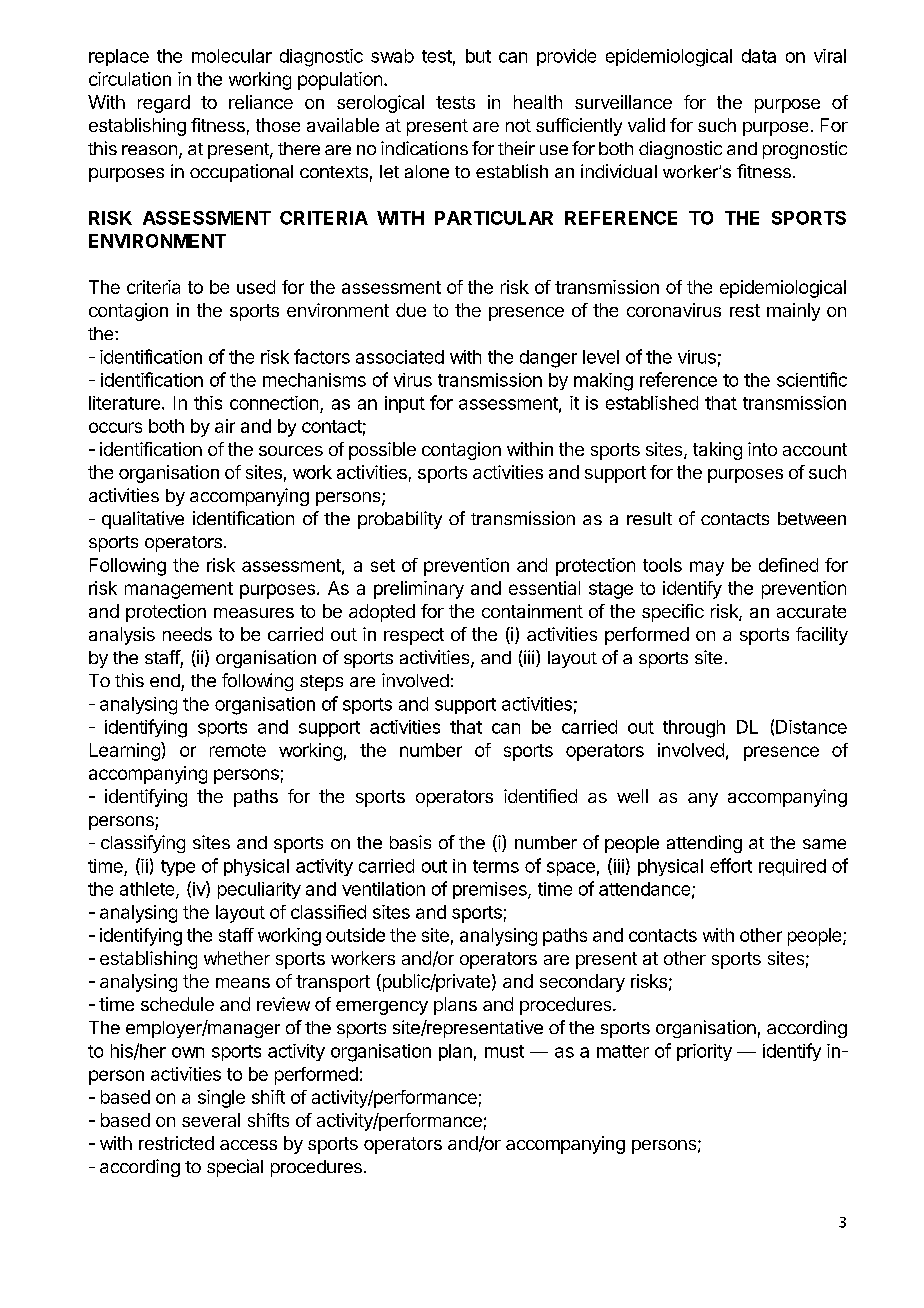  Describe the element at coordinates (238, 750) in the screenshot. I see `remote` at that location.
